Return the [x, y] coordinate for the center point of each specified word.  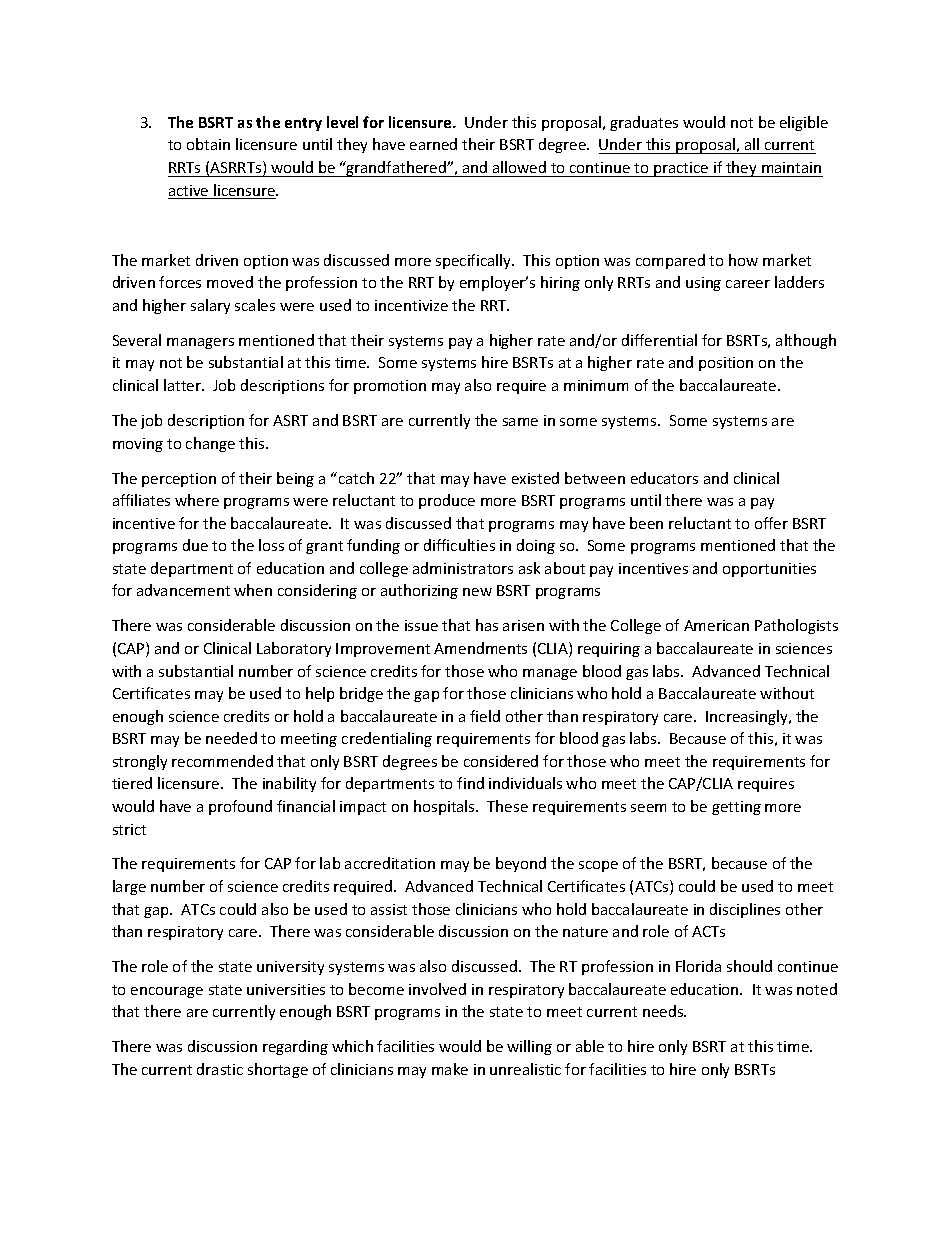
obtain [208, 144]
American [716, 625]
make [450, 1069]
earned [433, 144]
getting [736, 808]
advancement [183, 590]
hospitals [445, 807]
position [726, 364]
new [477, 592]
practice [681, 169]
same [520, 422]
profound [240, 807]
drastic [220, 1069]
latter [183, 385]
